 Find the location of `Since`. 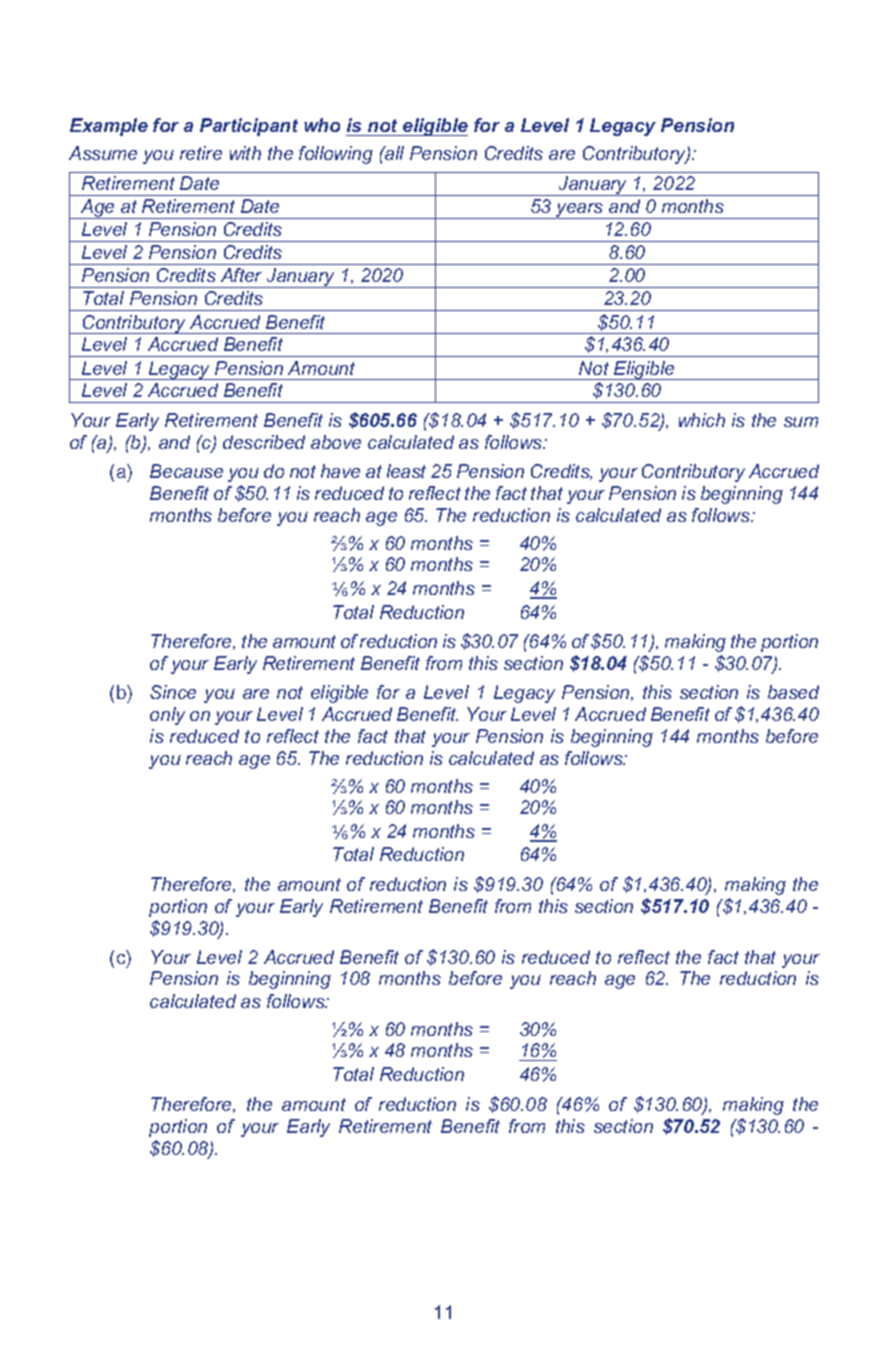

Since is located at coordinates (173, 692).
